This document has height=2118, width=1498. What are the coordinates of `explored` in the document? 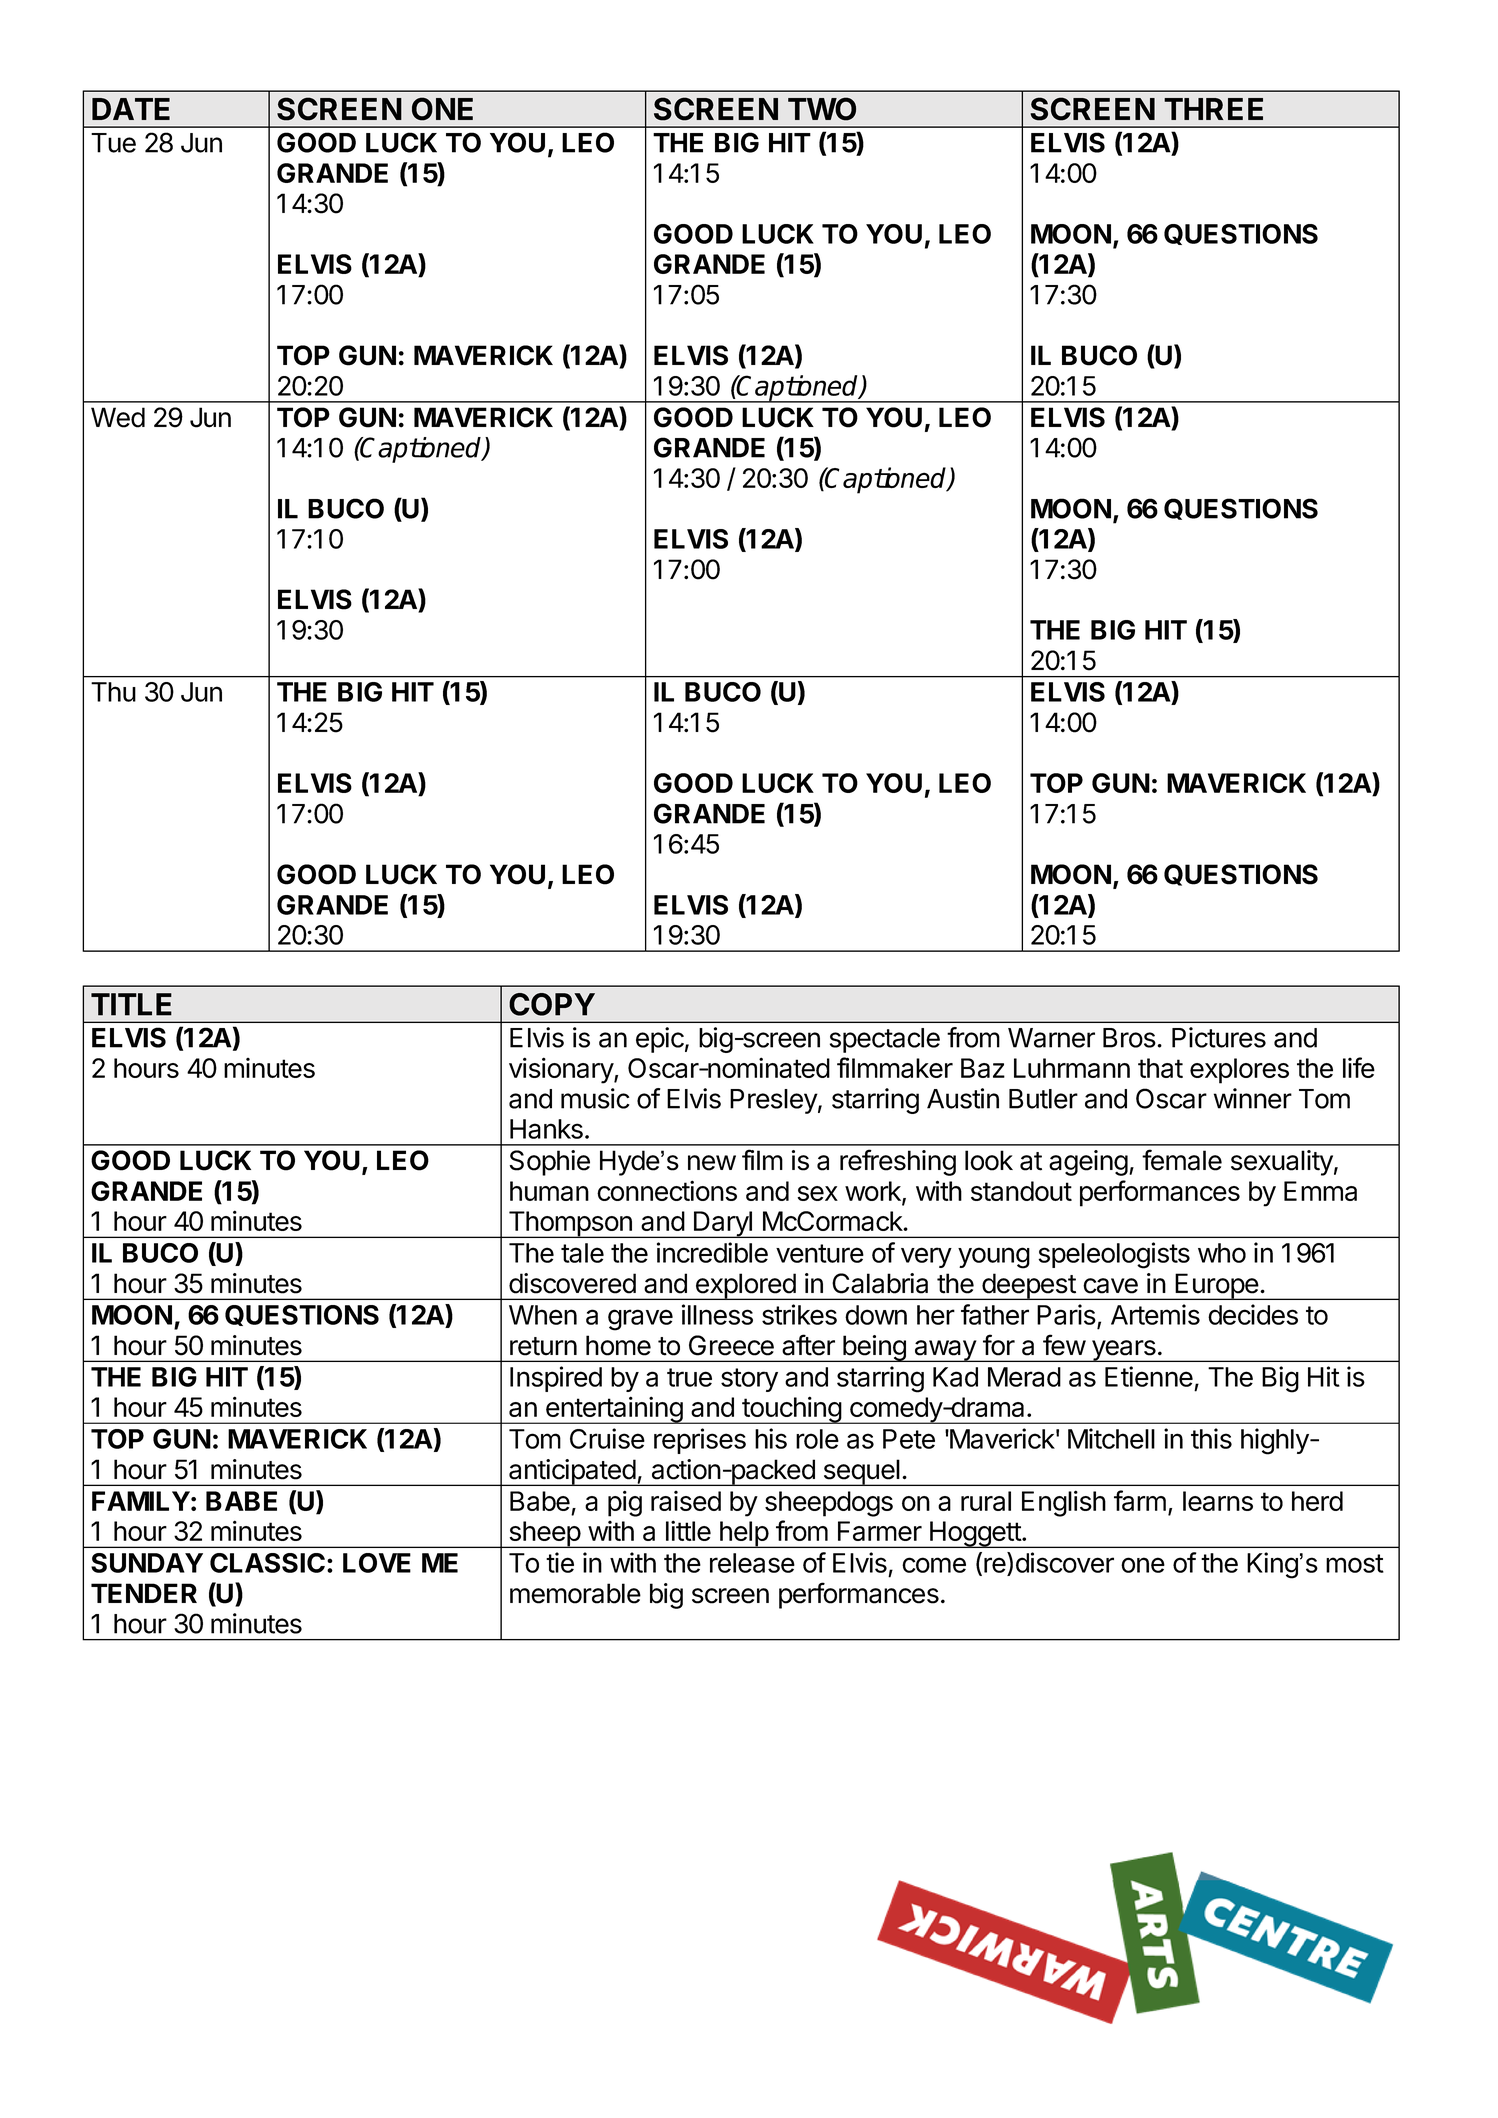 It's located at (745, 1286).
